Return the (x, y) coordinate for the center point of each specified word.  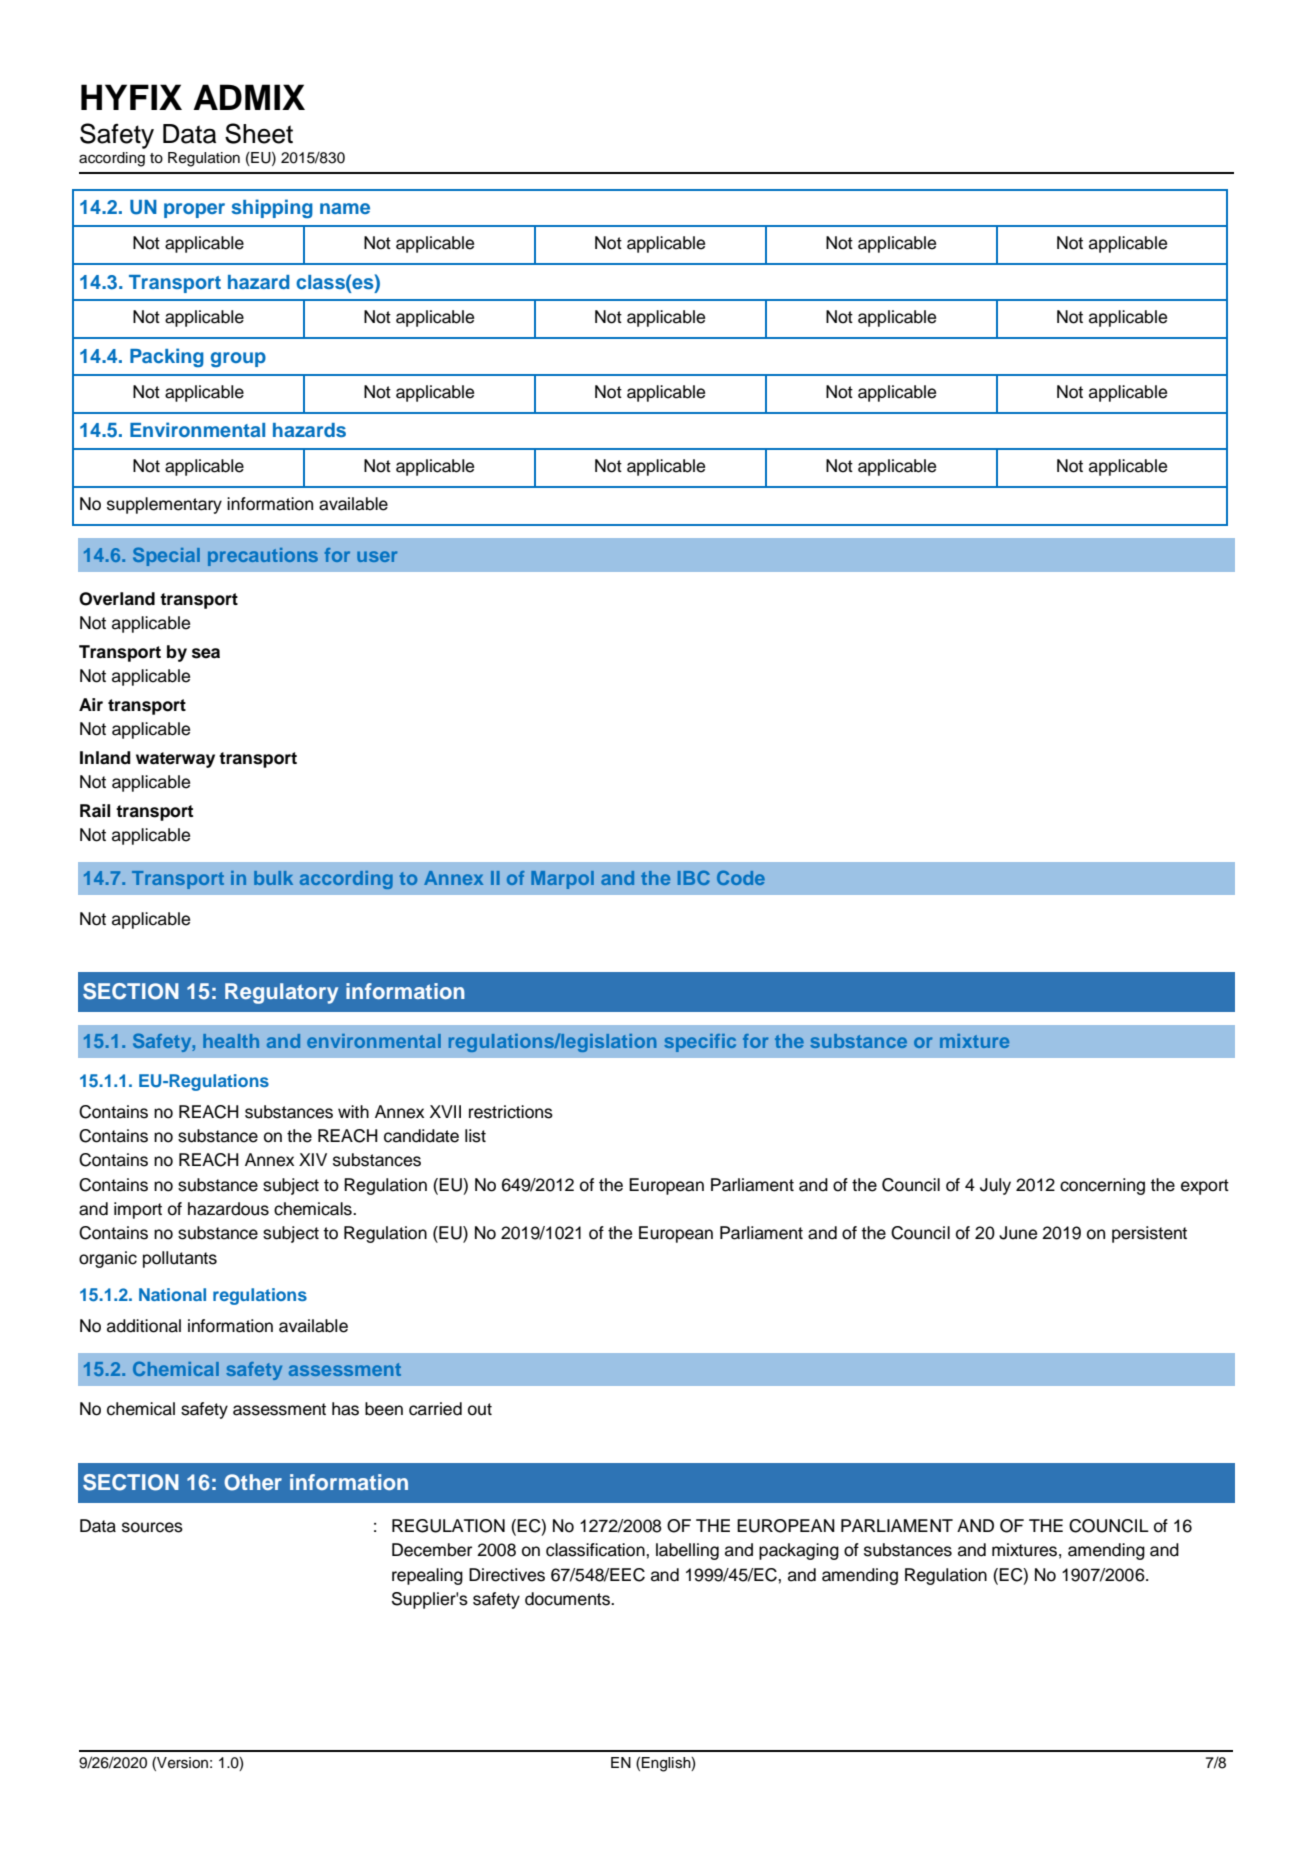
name (345, 208)
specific (700, 1043)
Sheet (259, 133)
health (231, 1041)
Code (741, 877)
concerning (1102, 1186)
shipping (272, 209)
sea (206, 653)
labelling (687, 1551)
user (377, 556)
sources (152, 1527)
